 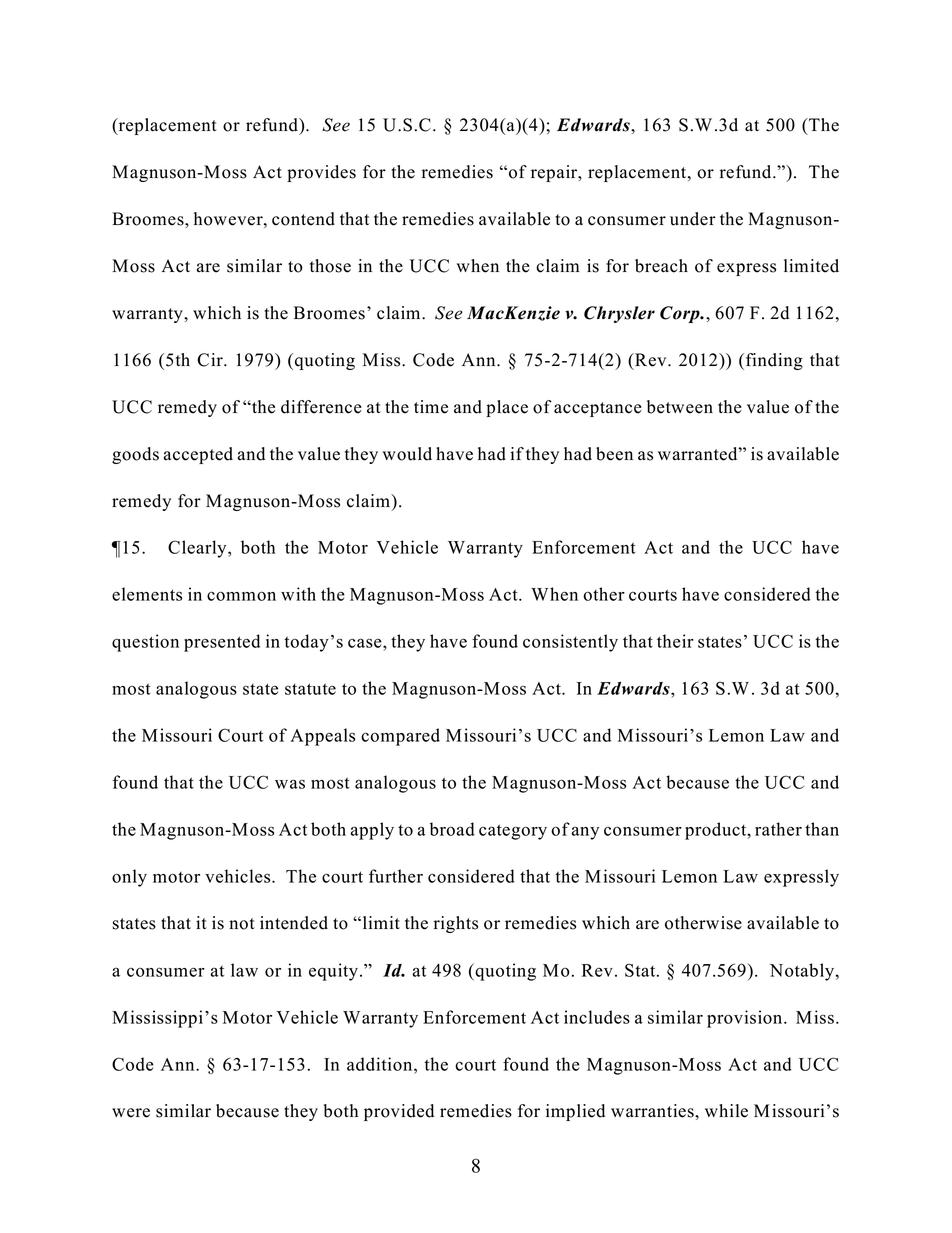 I want to click on provided, so click(x=399, y=1112).
